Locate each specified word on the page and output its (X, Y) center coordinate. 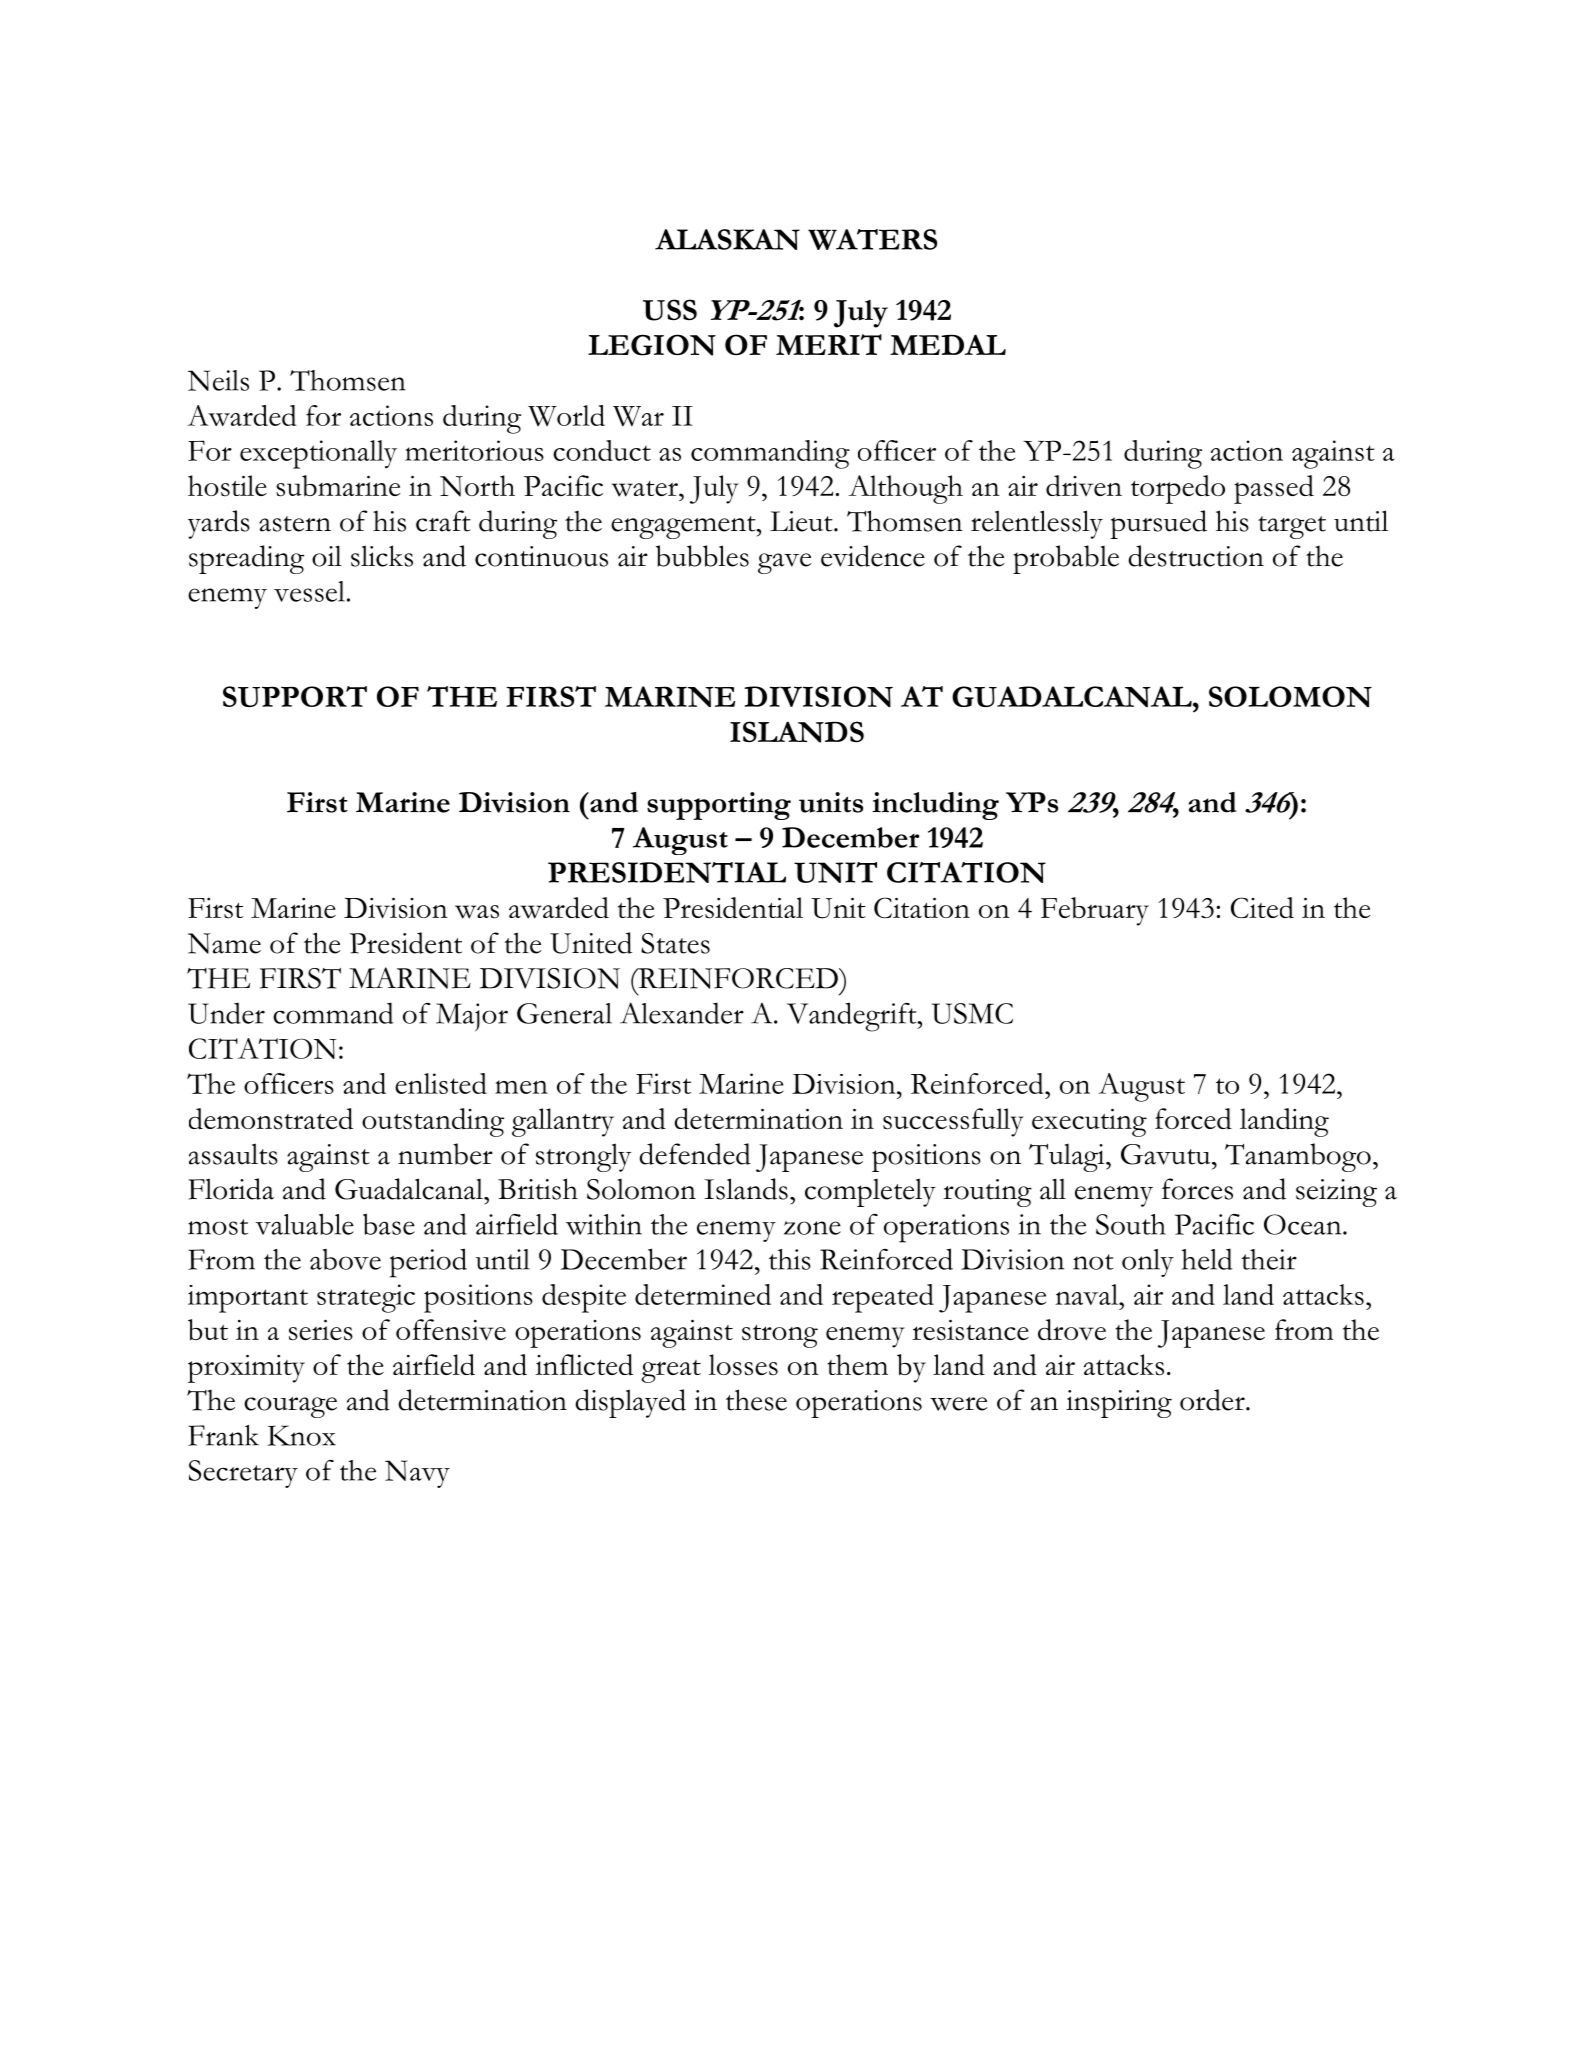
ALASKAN (727, 239)
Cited (1262, 908)
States (675, 943)
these (756, 1400)
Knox (302, 1435)
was (477, 912)
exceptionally (318, 454)
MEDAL (948, 344)
